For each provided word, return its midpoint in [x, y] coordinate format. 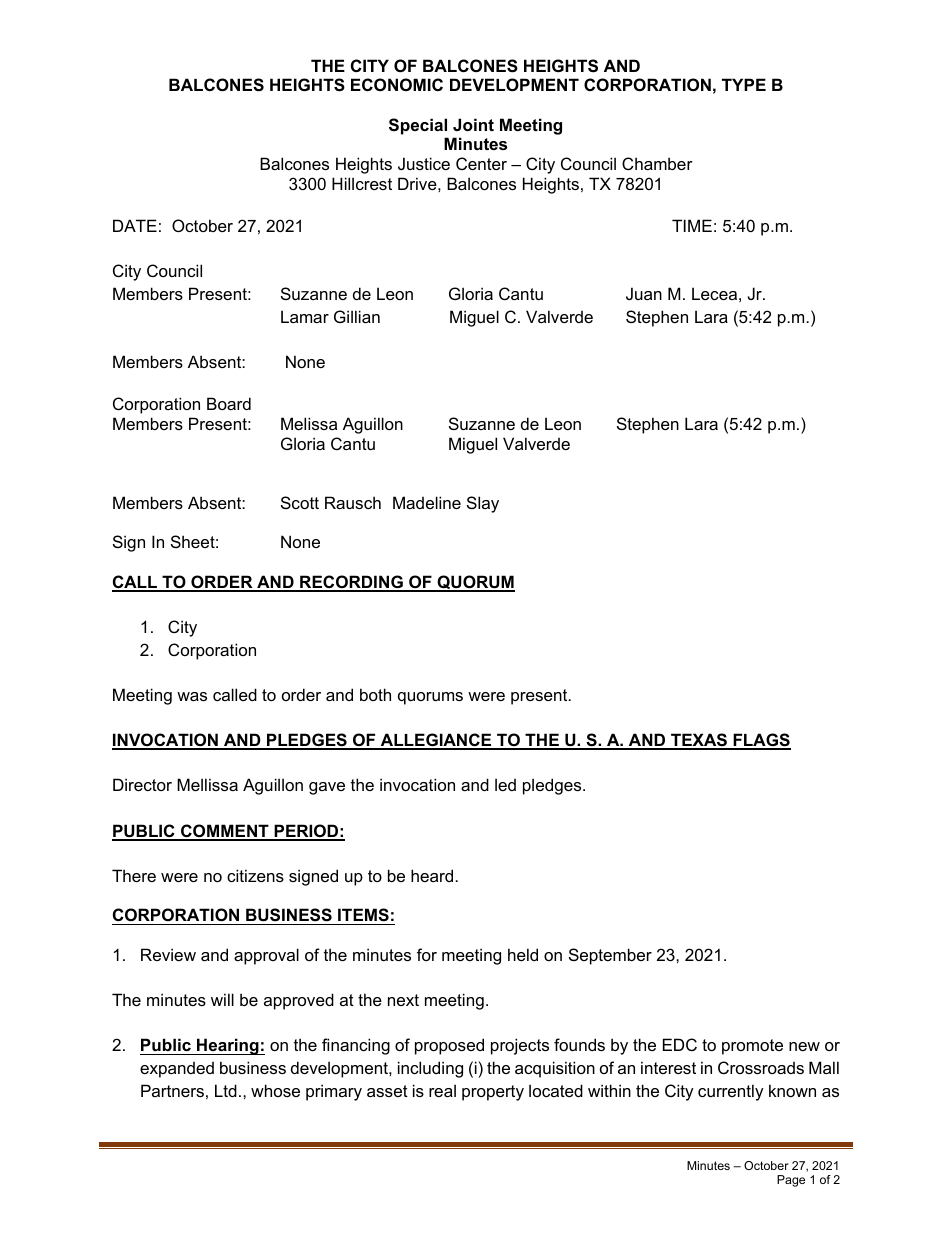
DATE [135, 225]
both [375, 694]
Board [229, 403]
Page [791, 1181]
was [192, 696]
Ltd [226, 1090]
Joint [473, 124]
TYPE [744, 84]
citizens [255, 875]
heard [433, 875]
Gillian [357, 316]
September [610, 956]
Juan [644, 293]
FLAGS [761, 741]
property [493, 1093]
